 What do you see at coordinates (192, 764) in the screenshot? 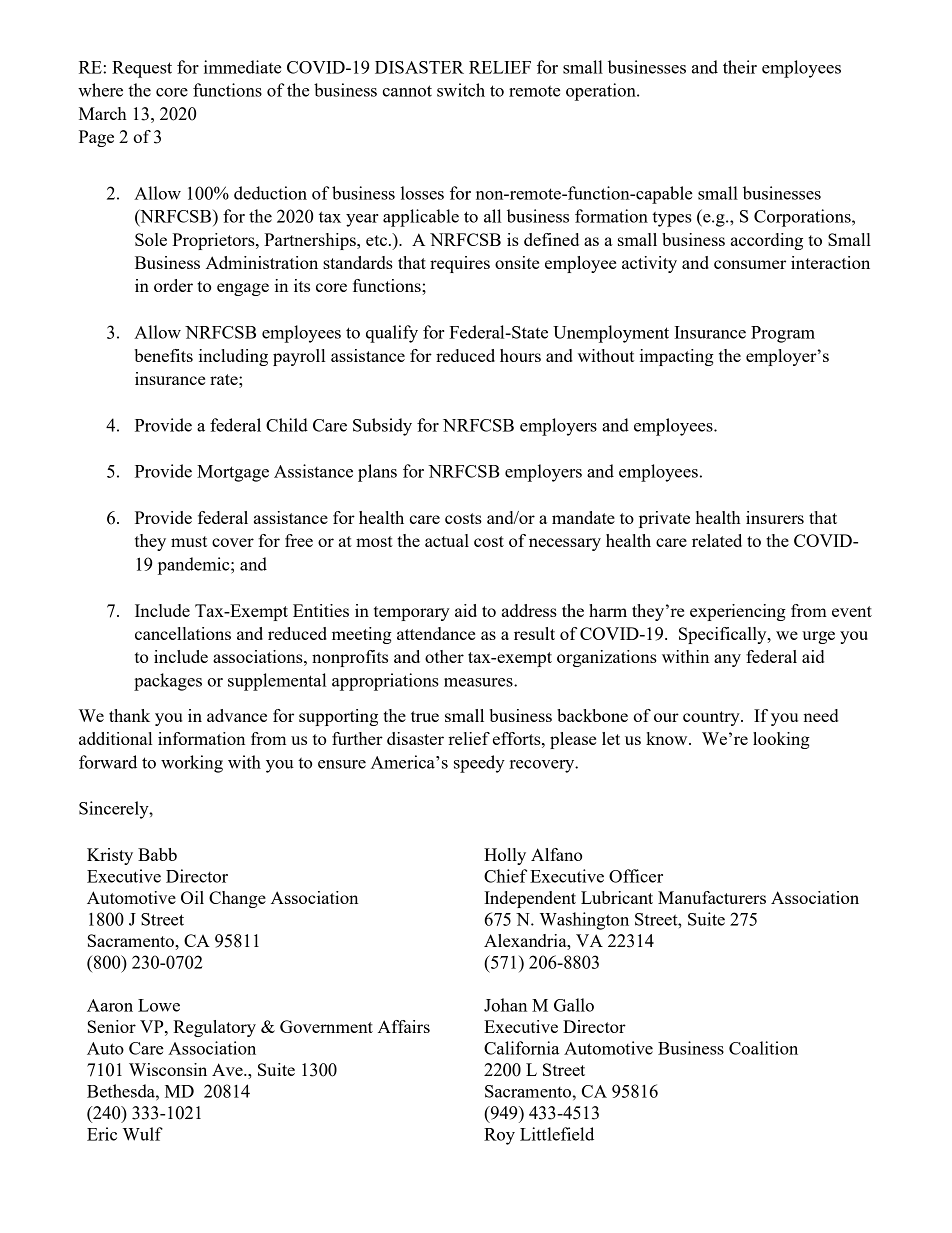
I see `working` at bounding box center [192, 764].
